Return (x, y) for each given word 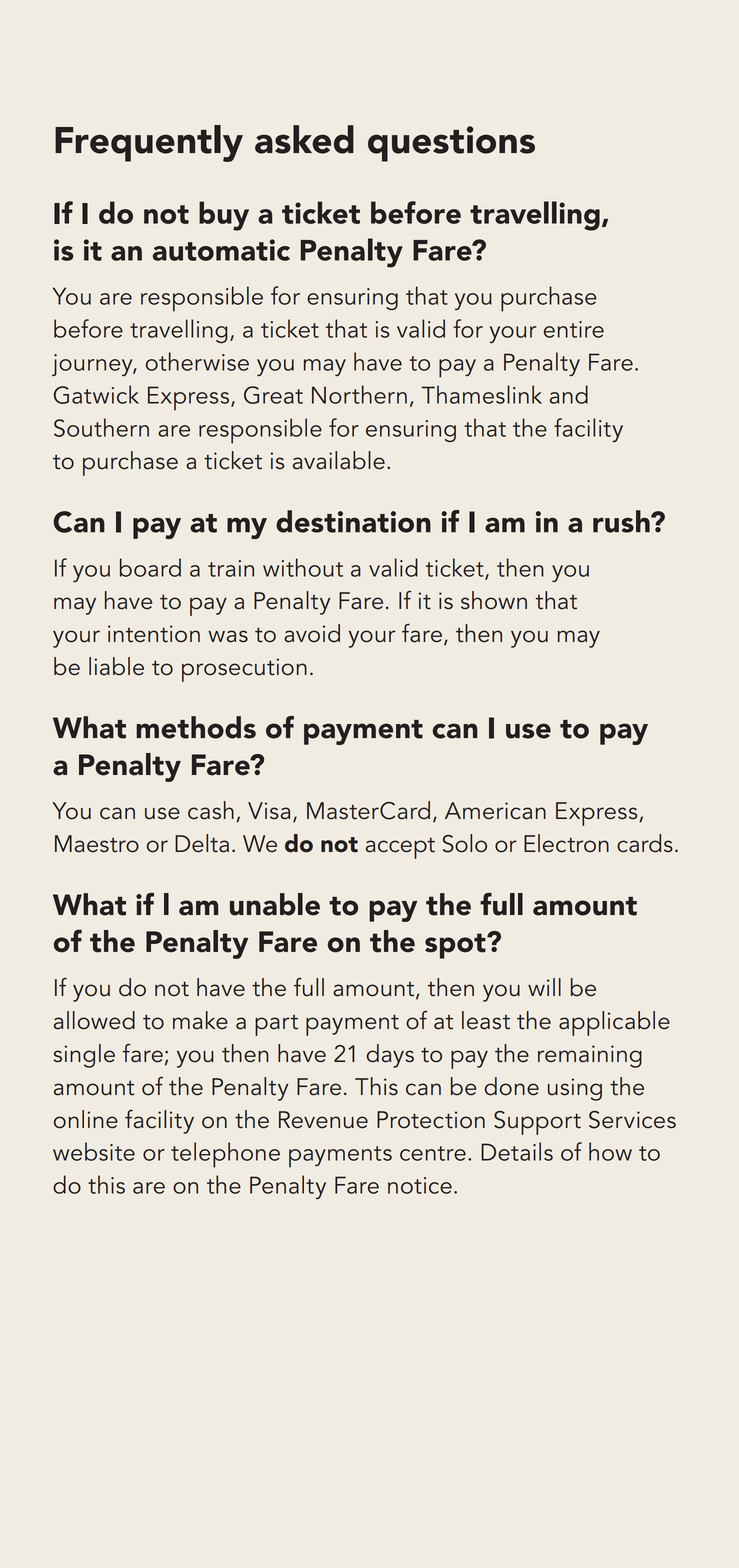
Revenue (323, 1120)
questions (451, 144)
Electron (566, 843)
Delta (202, 843)
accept (400, 848)
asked (304, 139)
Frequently (149, 143)
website (94, 1151)
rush (622, 521)
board (150, 567)
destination (353, 521)
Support (537, 1123)
